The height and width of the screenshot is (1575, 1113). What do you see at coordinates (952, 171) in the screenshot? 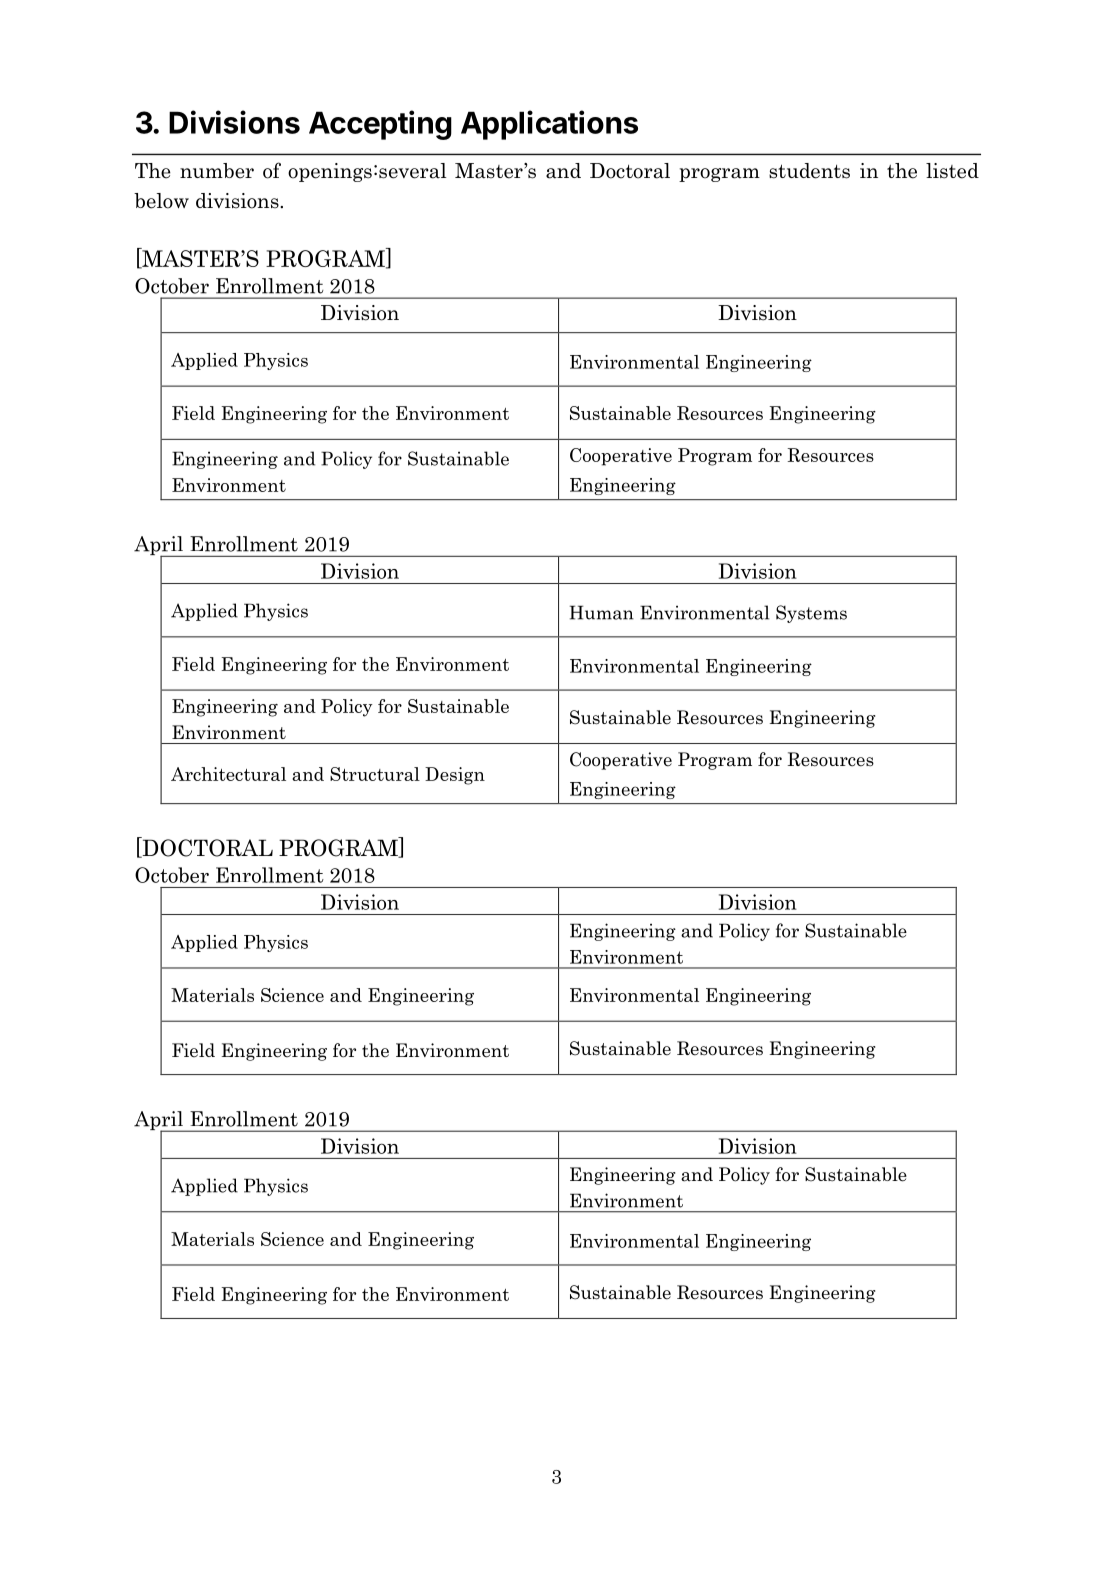
I see `listed` at bounding box center [952, 171].
